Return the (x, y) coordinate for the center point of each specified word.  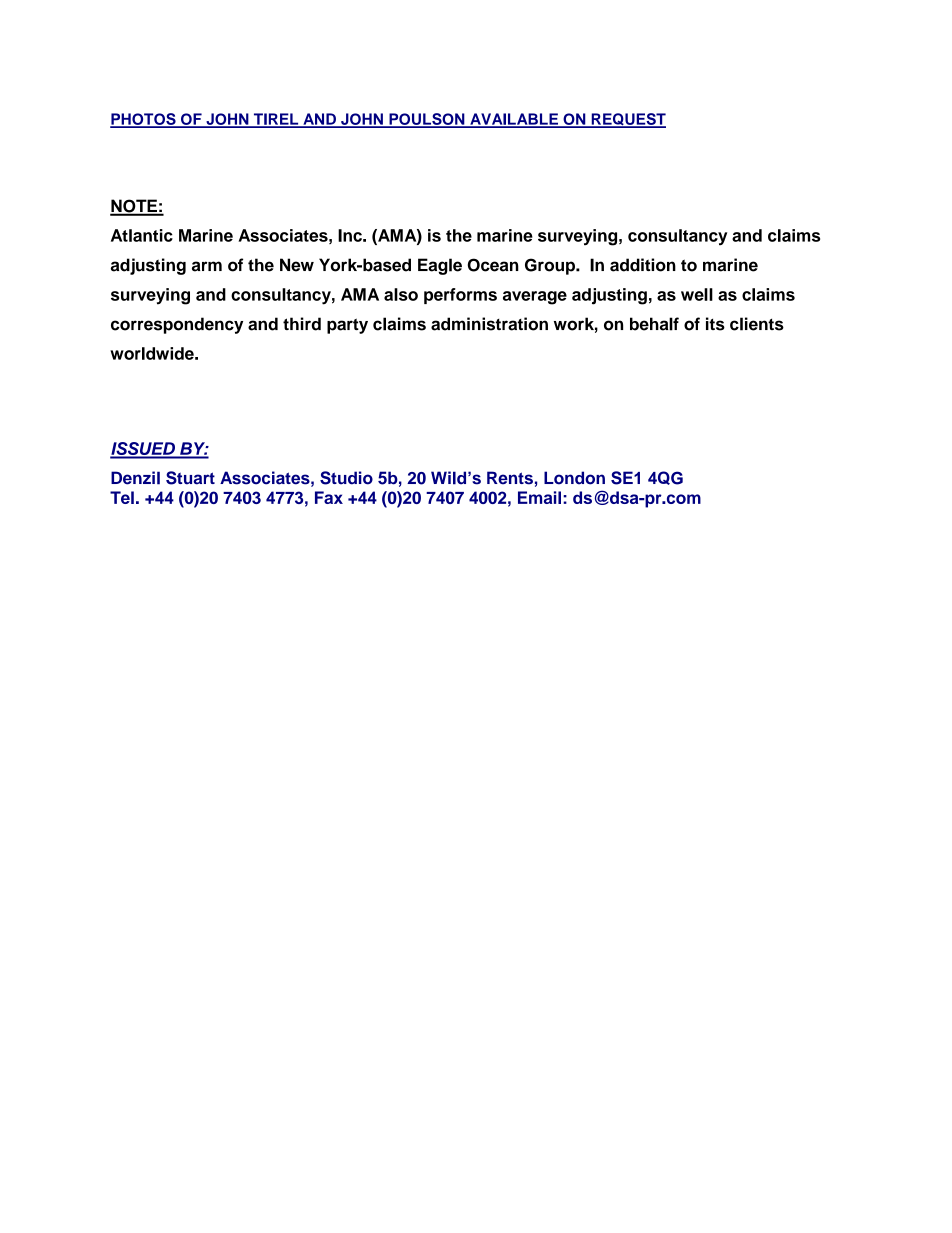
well (697, 294)
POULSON (427, 120)
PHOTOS (144, 120)
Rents (510, 478)
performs (460, 296)
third (302, 324)
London (574, 478)
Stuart (190, 478)
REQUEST (627, 120)
